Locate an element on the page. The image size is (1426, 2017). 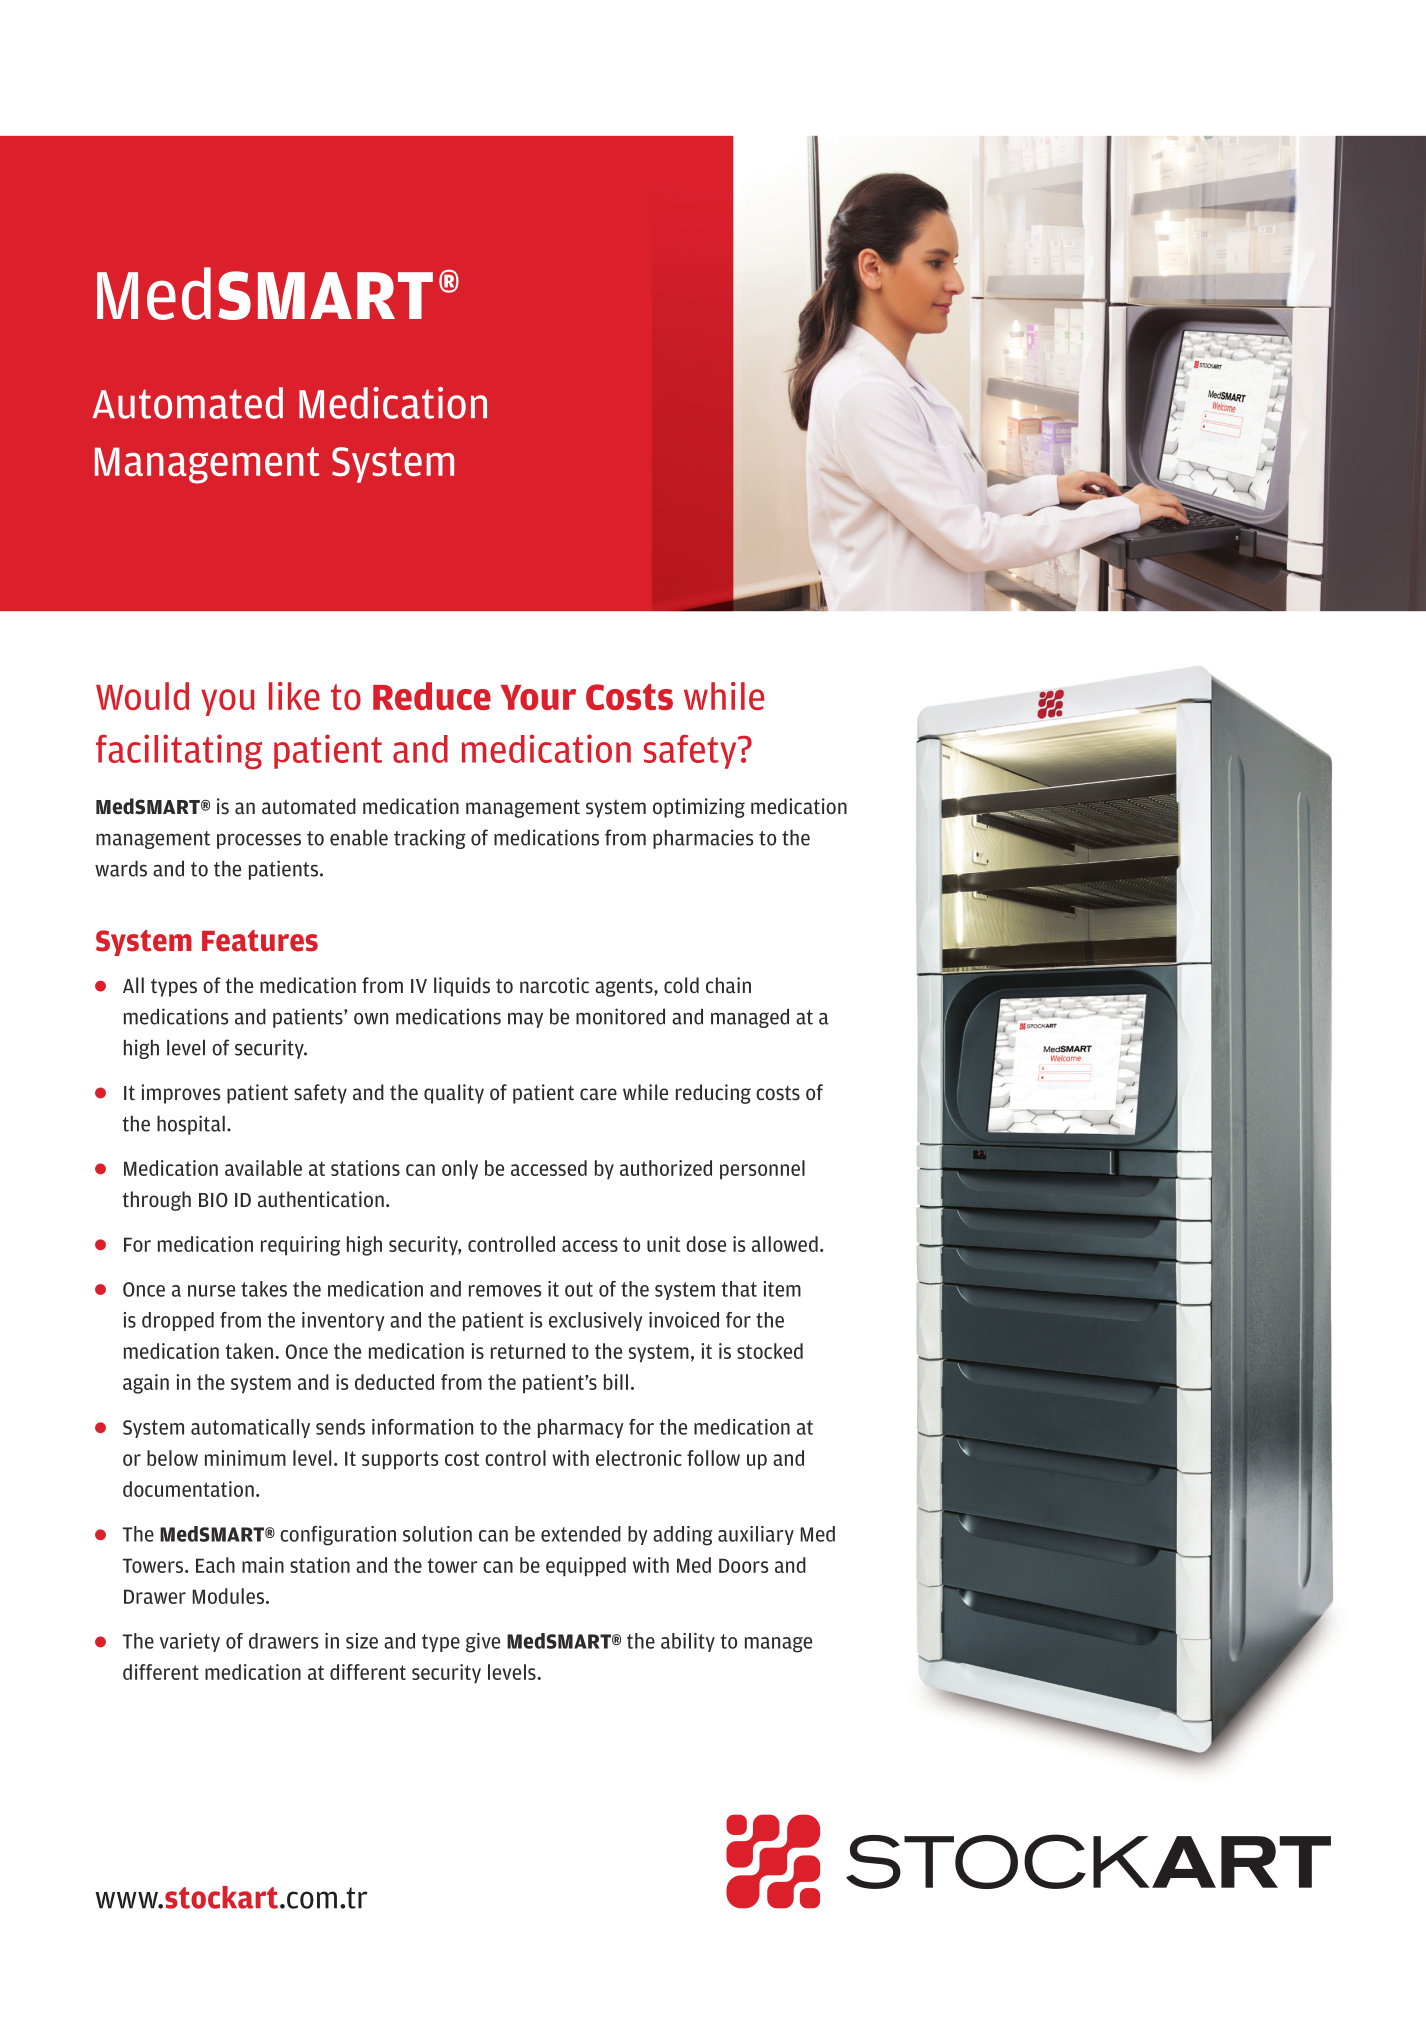
improves is located at coordinates (180, 1094).
